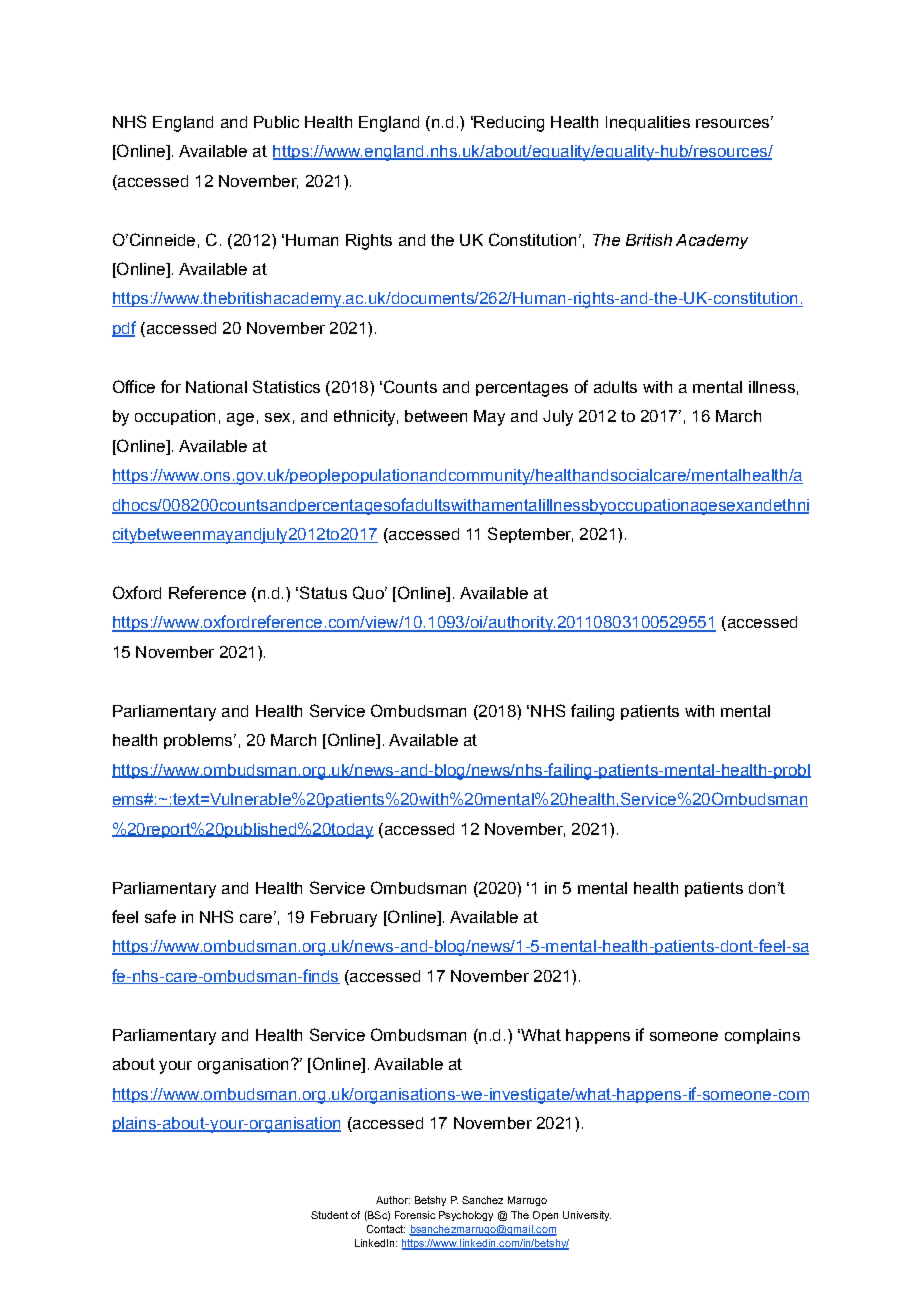 This page has width=924, height=1307. I want to click on Reducing, so click(508, 124).
